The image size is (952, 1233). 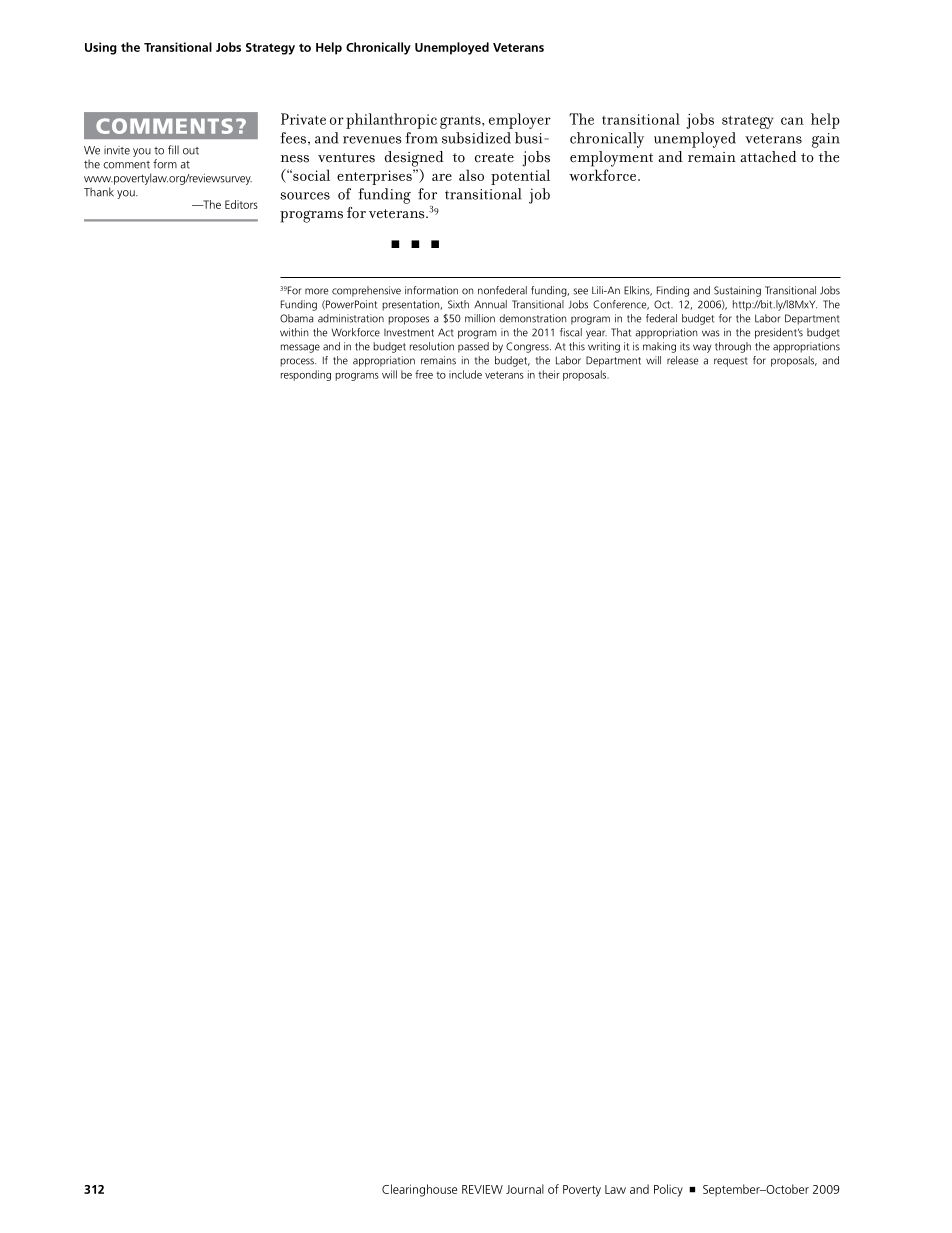 What do you see at coordinates (733, 347) in the page?
I see `through` at bounding box center [733, 347].
